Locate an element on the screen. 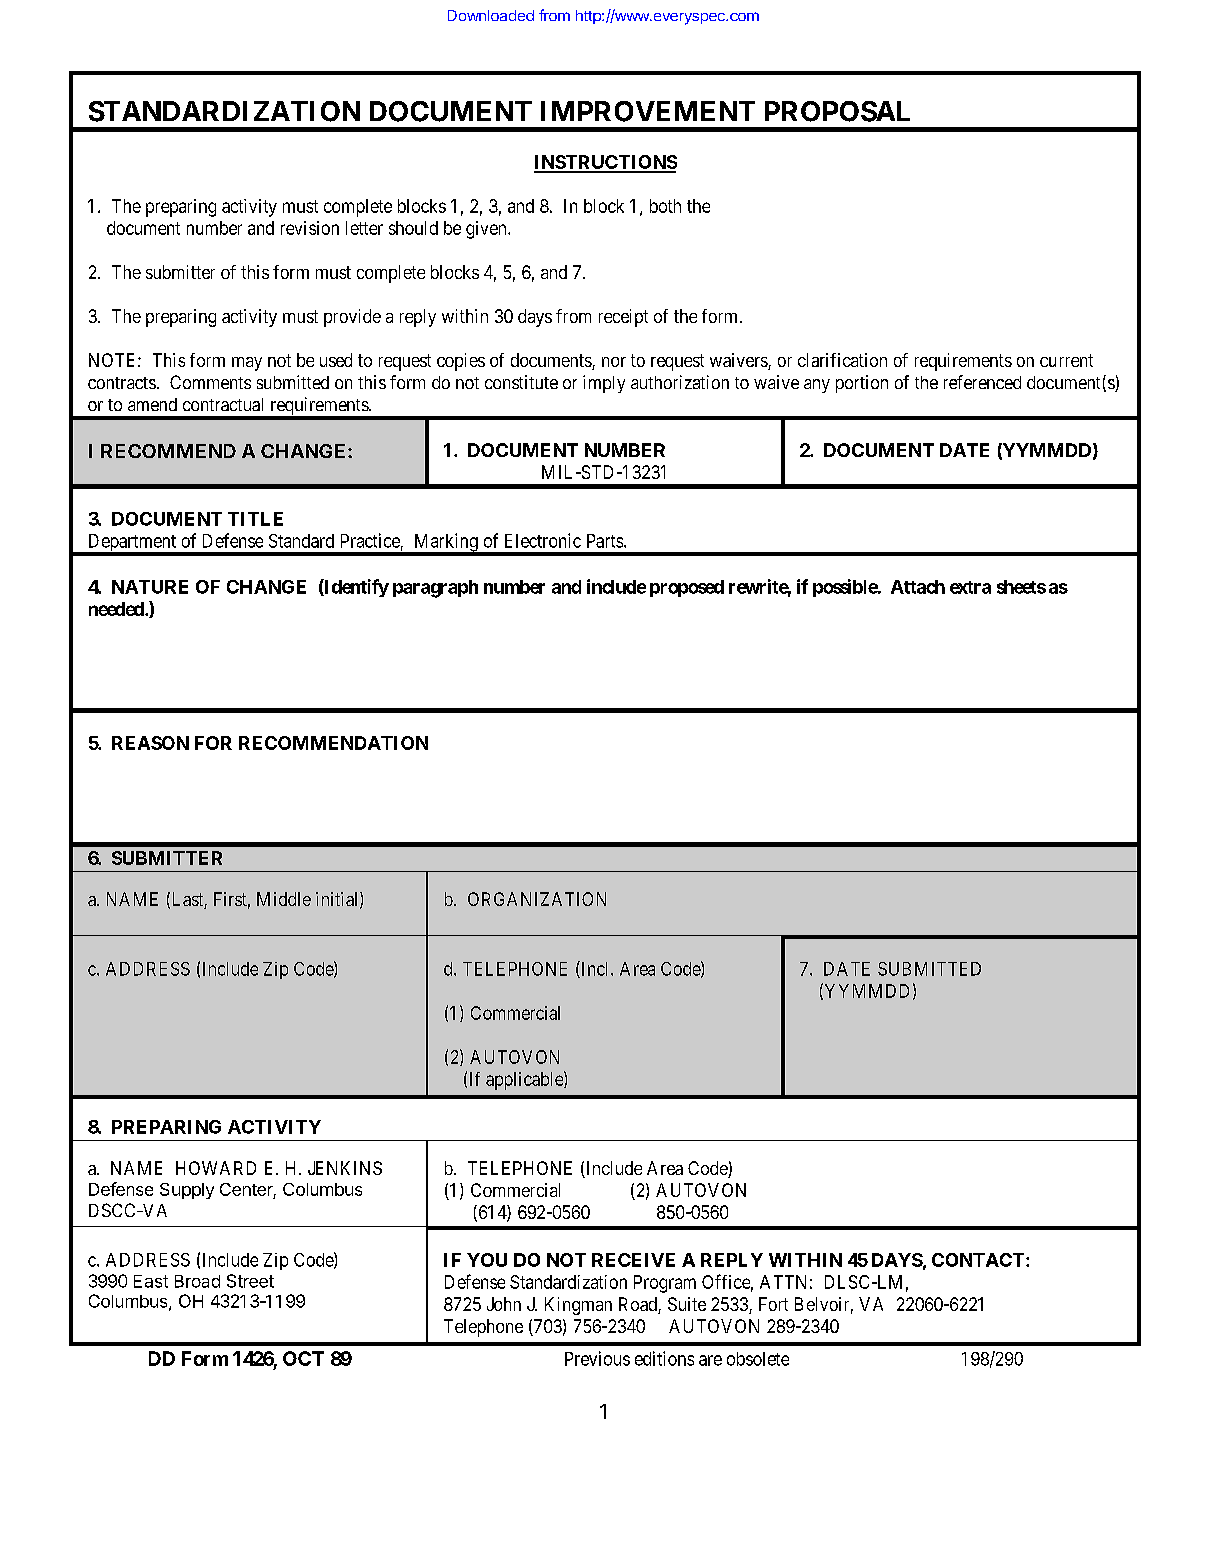 The width and height of the screenshot is (1210, 1565). may is located at coordinates (247, 364).
